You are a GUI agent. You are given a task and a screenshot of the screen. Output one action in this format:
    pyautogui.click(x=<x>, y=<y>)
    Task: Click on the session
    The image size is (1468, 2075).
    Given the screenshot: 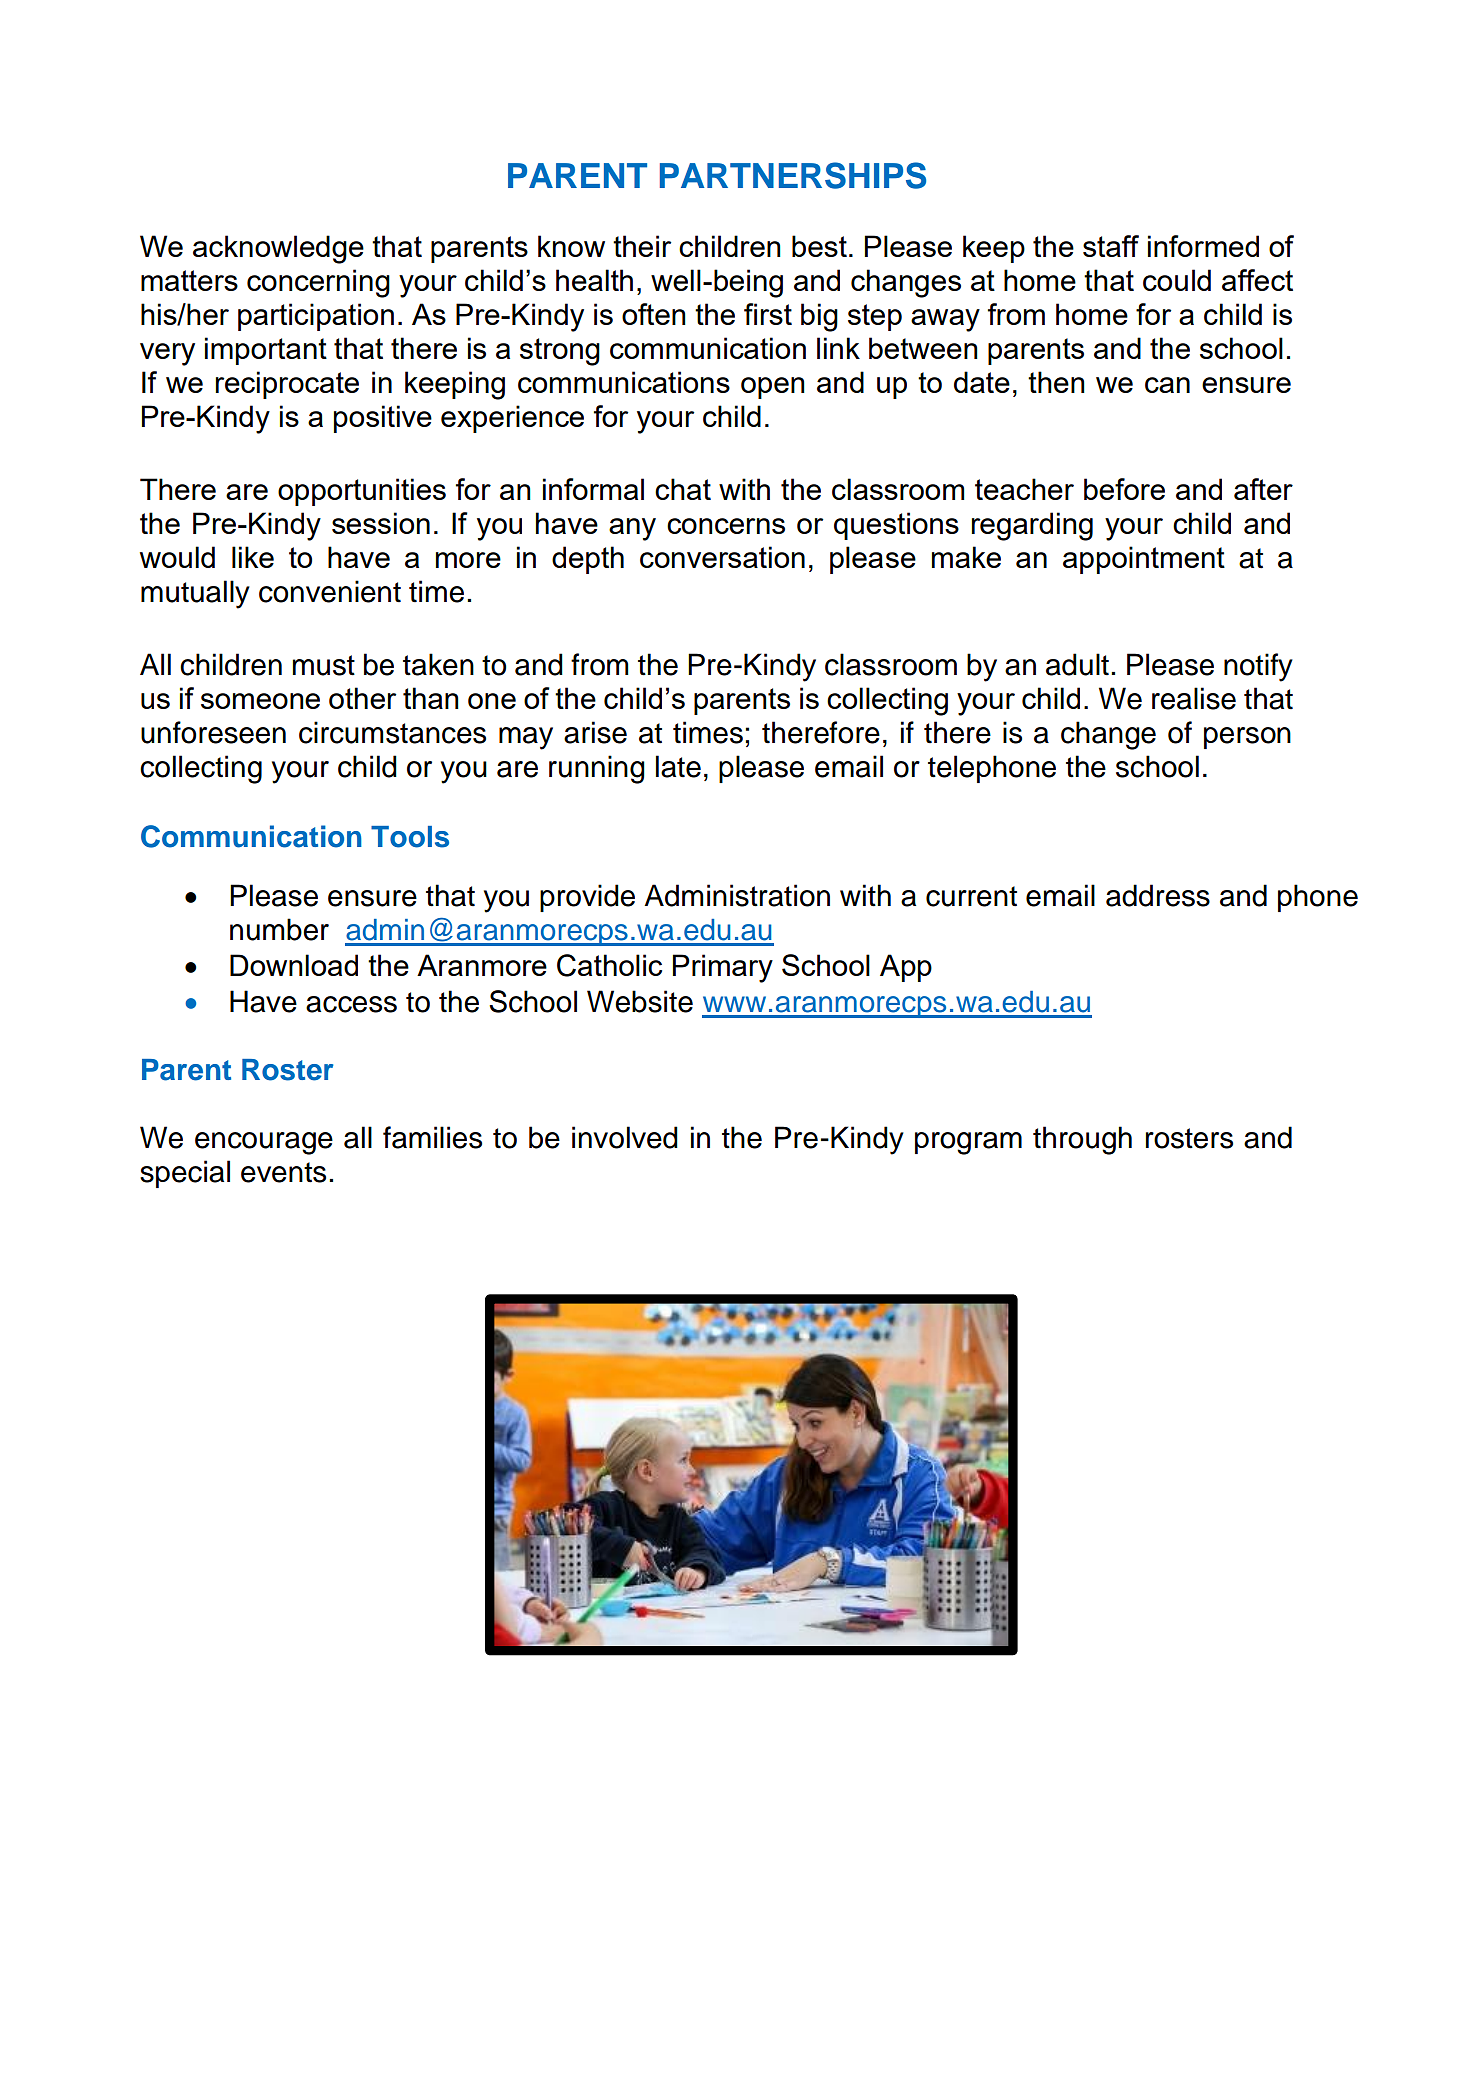 What is the action you would take?
    pyautogui.click(x=381, y=523)
